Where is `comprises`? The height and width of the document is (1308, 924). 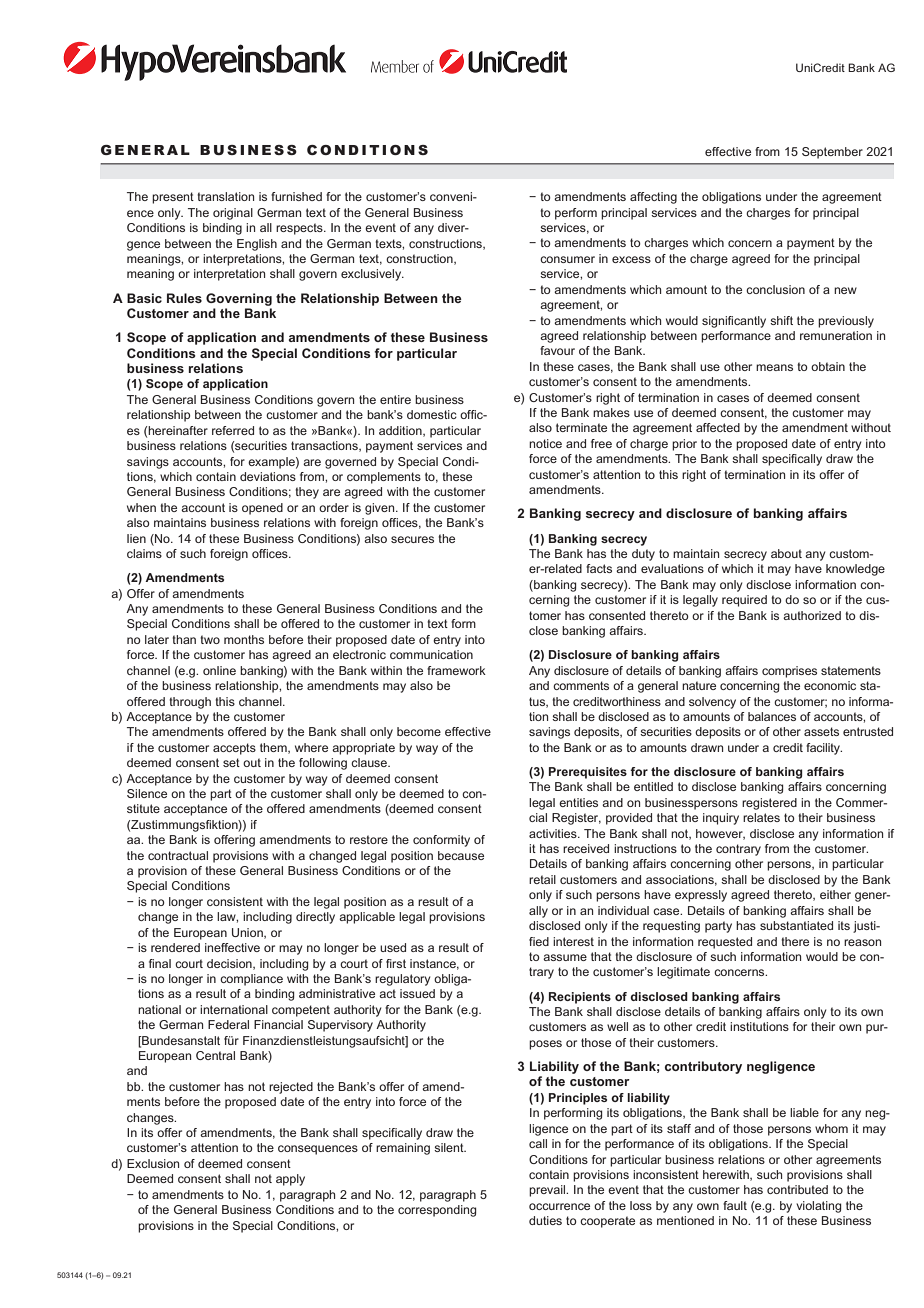
comprises is located at coordinates (789, 672).
